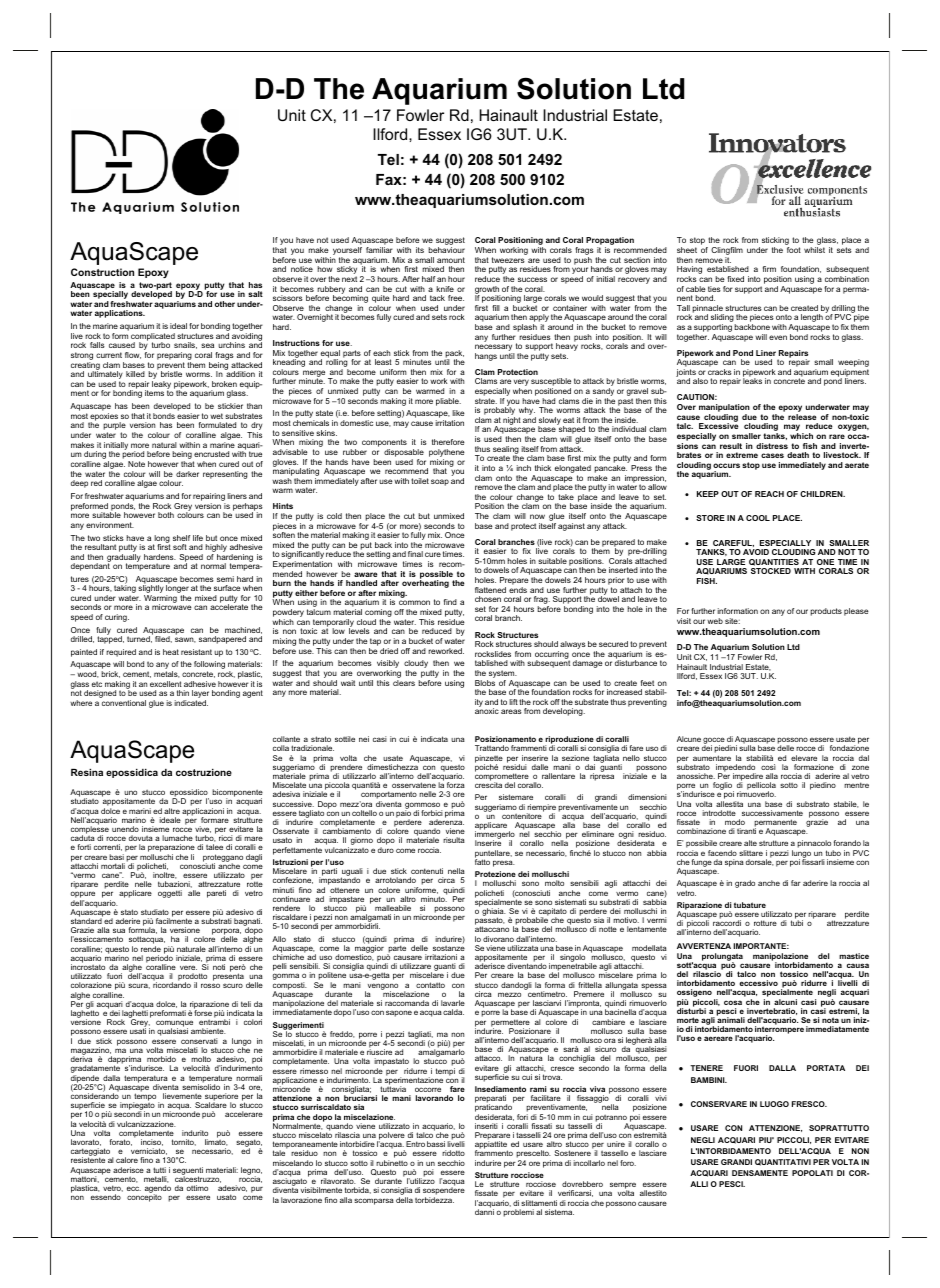 This screenshot has width=940, height=1288. What do you see at coordinates (769, 269) in the screenshot?
I see `firm` at bounding box center [769, 269].
